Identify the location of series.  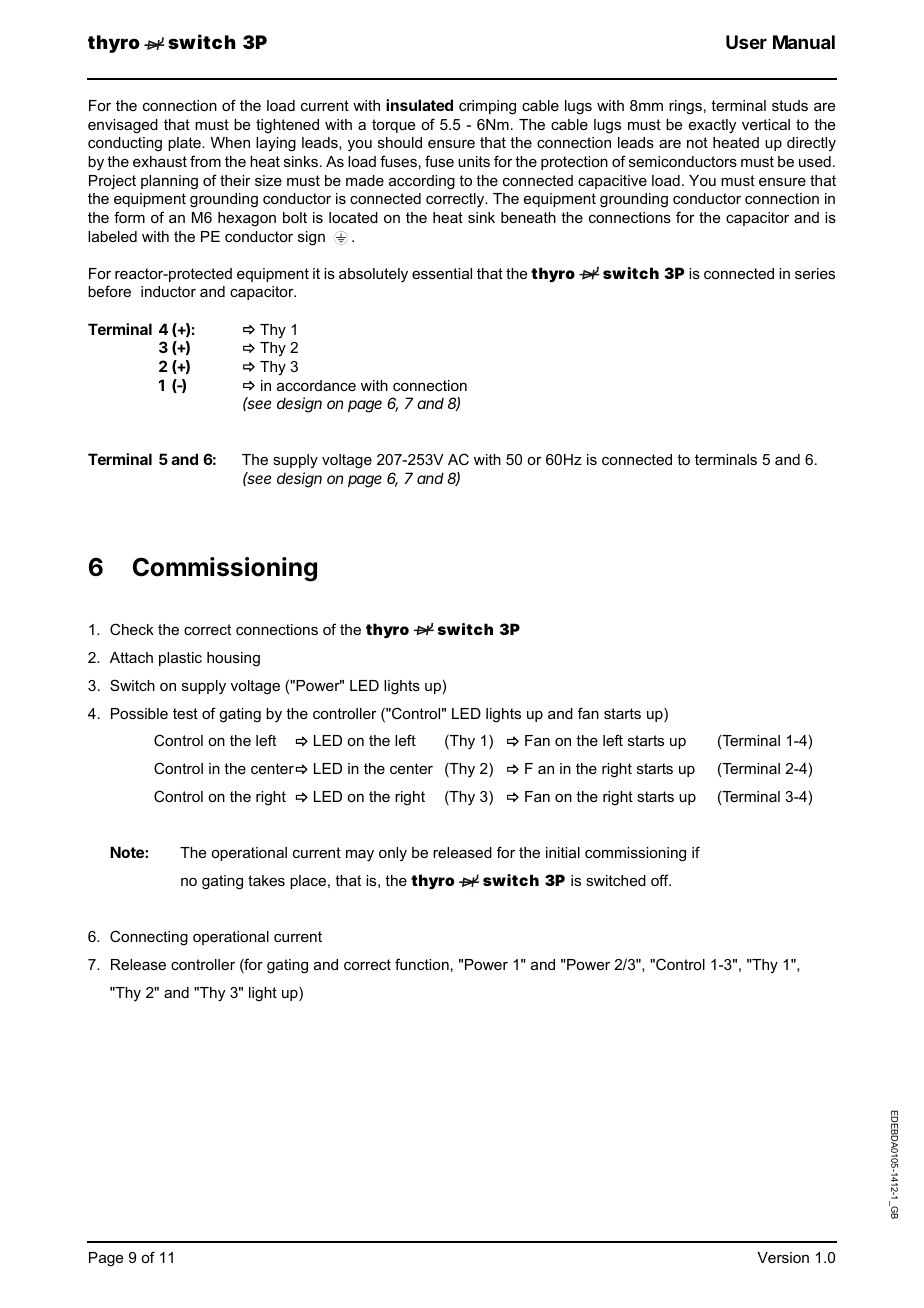
(815, 273).
